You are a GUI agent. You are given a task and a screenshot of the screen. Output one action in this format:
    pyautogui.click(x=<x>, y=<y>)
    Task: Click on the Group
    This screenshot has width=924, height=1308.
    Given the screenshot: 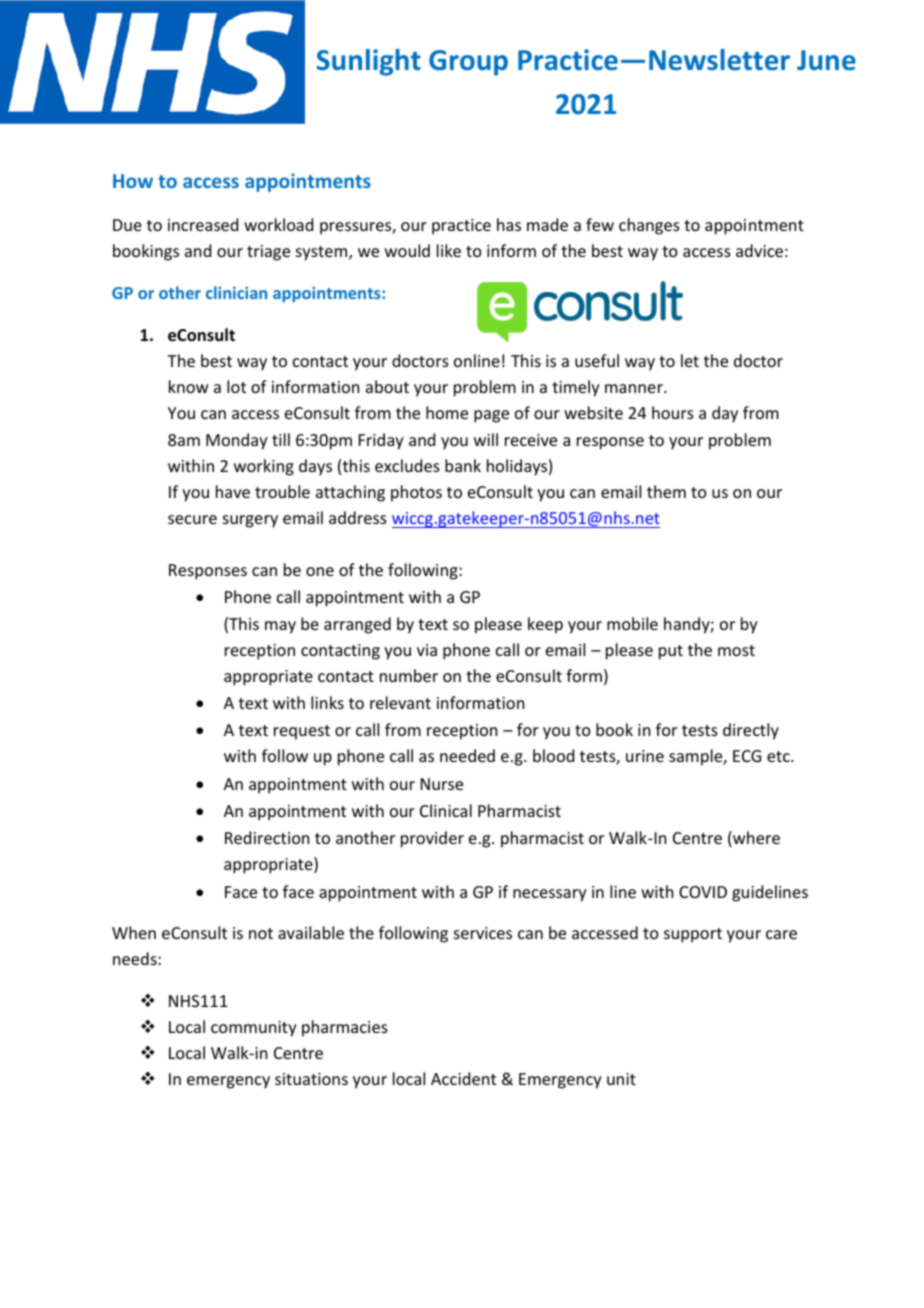 What is the action you would take?
    pyautogui.click(x=468, y=63)
